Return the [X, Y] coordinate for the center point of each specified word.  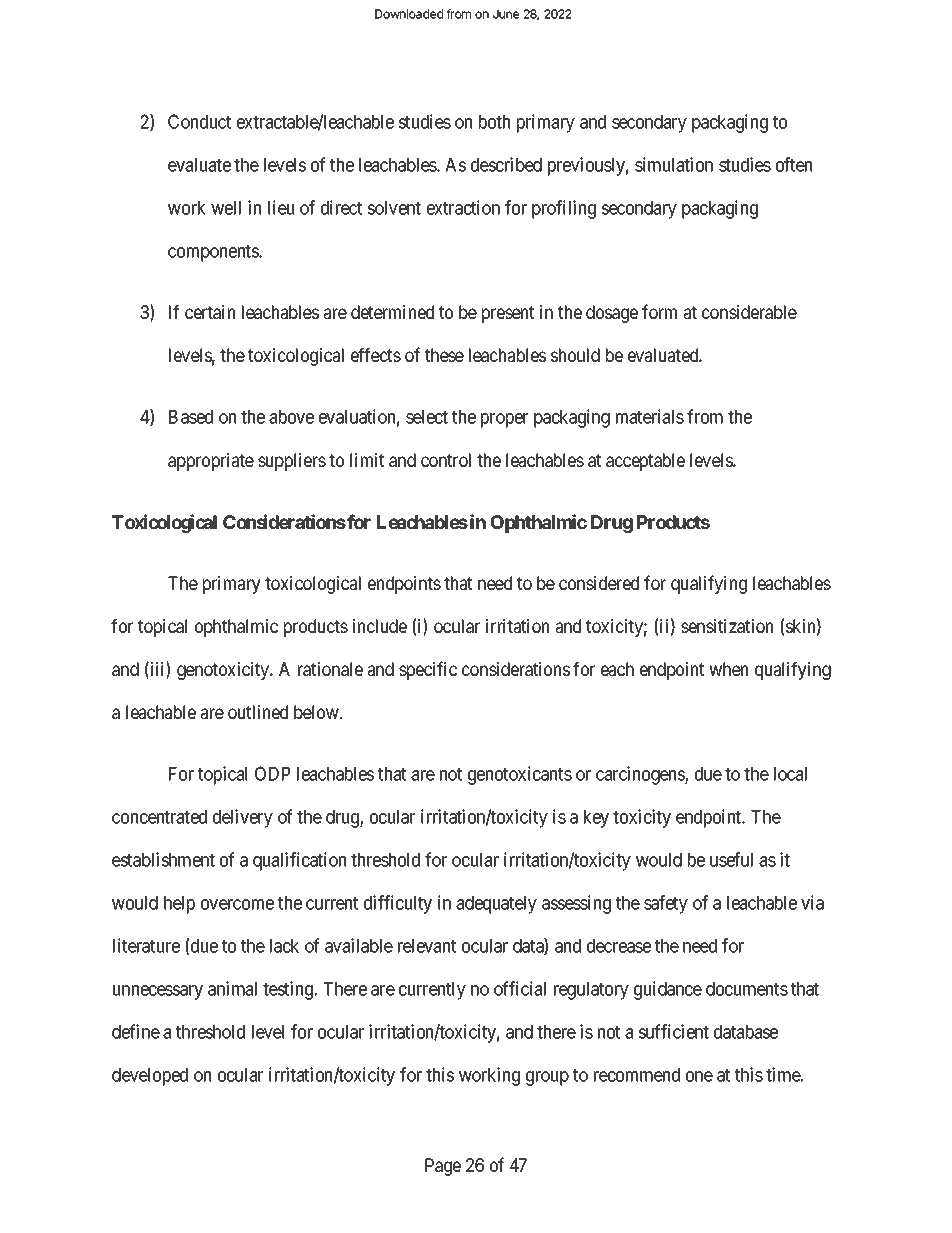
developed [150, 1077]
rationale [330, 669]
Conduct [199, 121]
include [379, 626]
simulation [674, 164]
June [506, 14]
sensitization [727, 626]
